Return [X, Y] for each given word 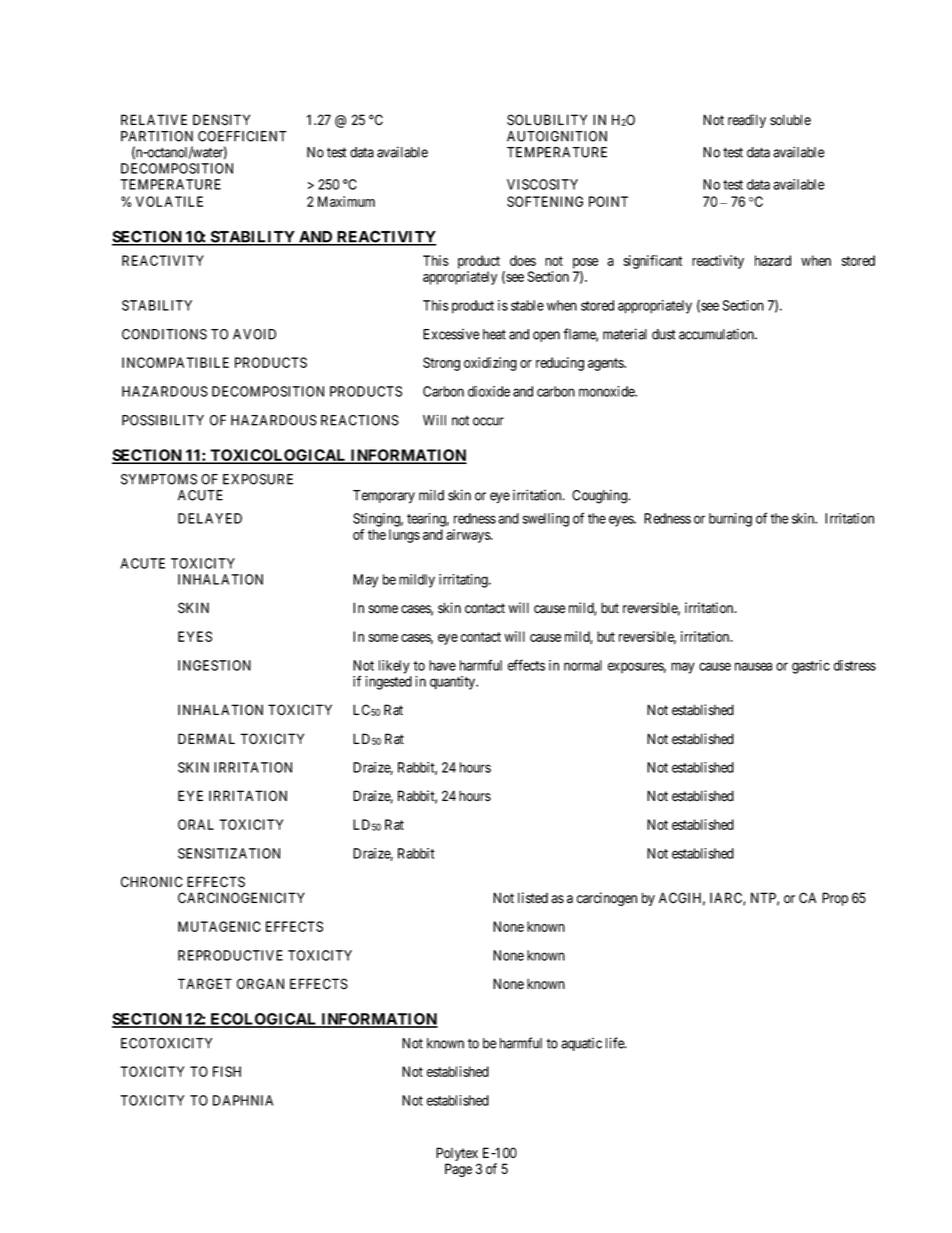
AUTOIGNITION [557, 136]
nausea [753, 666]
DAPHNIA [243, 1100]
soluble [790, 120]
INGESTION [214, 665]
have [442, 665]
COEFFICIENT [242, 136]
